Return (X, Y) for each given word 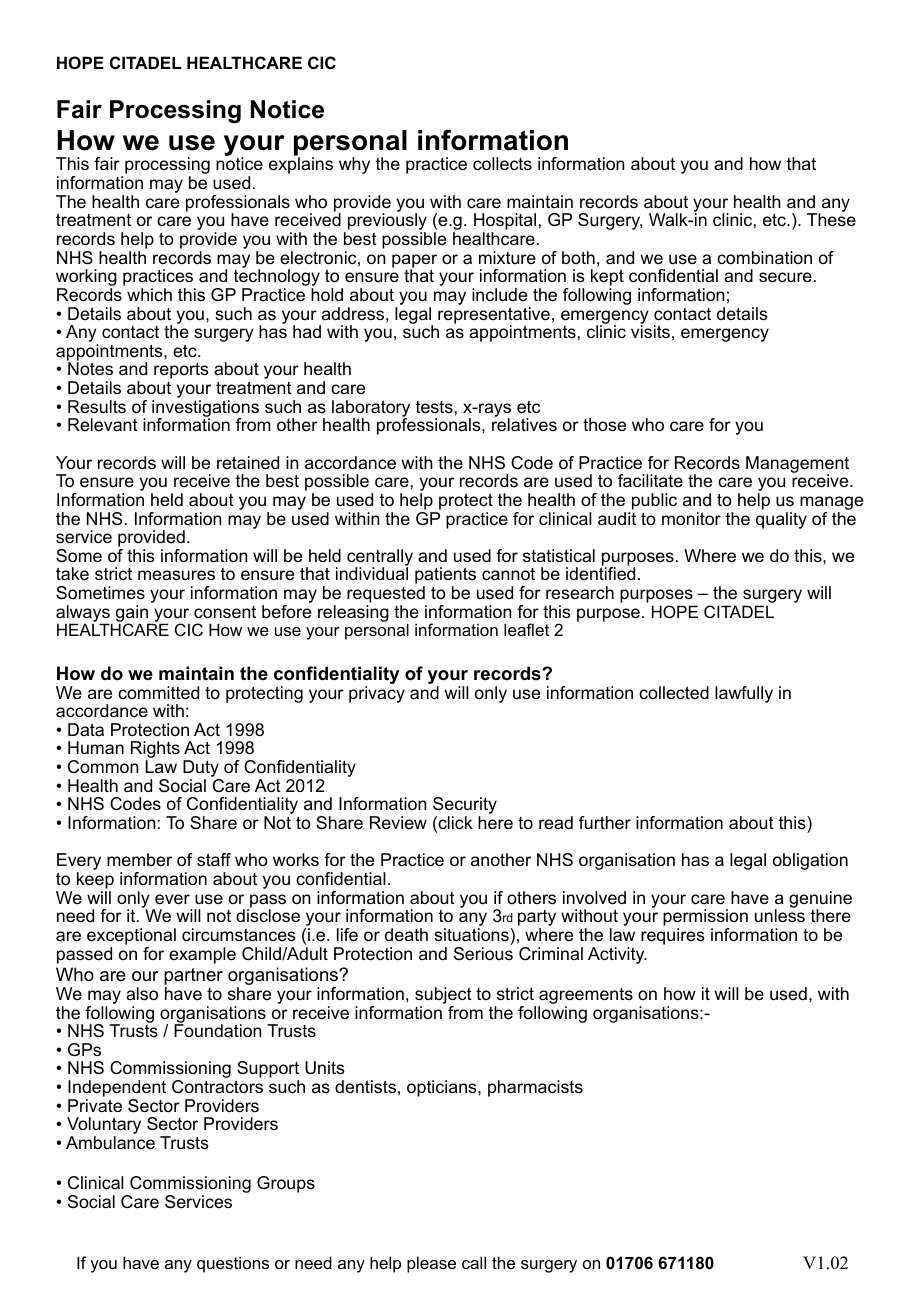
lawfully (744, 694)
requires (673, 936)
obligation (810, 861)
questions (233, 1264)
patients (445, 577)
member (139, 859)
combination (764, 258)
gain (133, 614)
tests (434, 407)
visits (650, 330)
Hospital (505, 223)
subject (443, 997)
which (149, 294)
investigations (205, 409)
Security (465, 807)
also (142, 994)
